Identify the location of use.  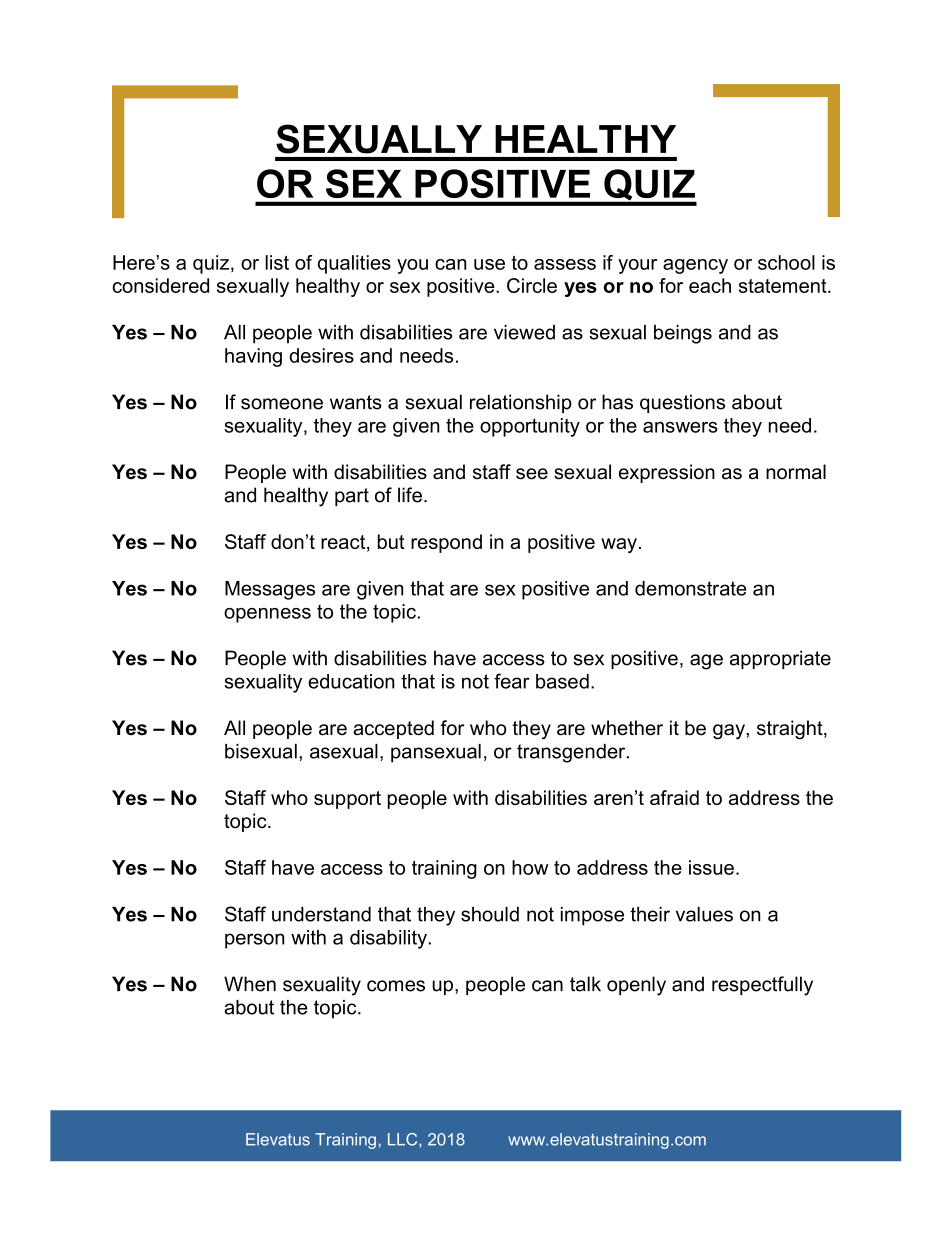
(489, 264).
